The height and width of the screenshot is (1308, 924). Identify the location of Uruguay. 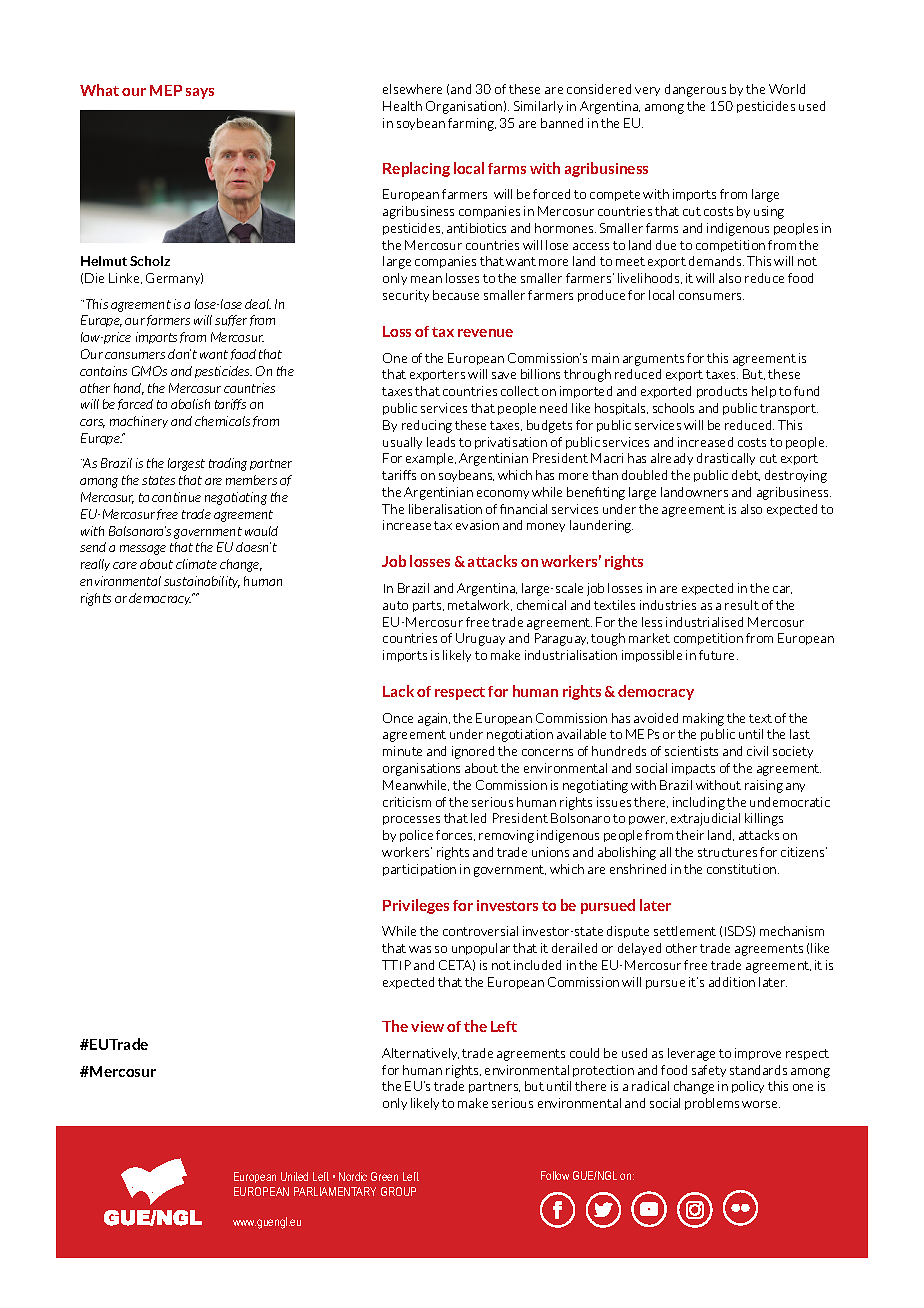
(480, 639).
